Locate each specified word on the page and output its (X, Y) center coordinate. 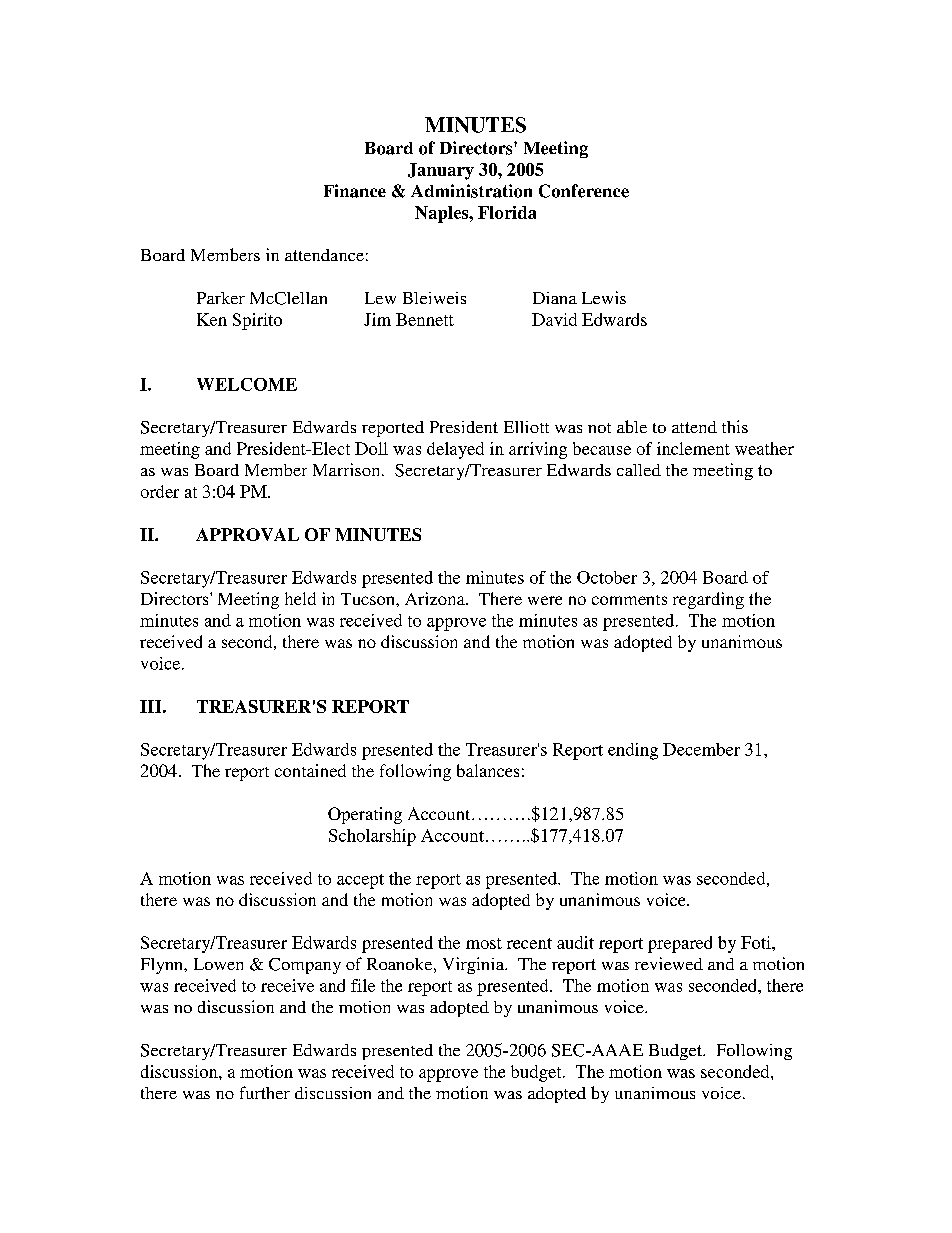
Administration (471, 191)
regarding (708, 600)
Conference (584, 191)
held (300, 598)
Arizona (436, 598)
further (265, 1092)
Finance (355, 191)
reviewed (669, 963)
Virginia (474, 965)
